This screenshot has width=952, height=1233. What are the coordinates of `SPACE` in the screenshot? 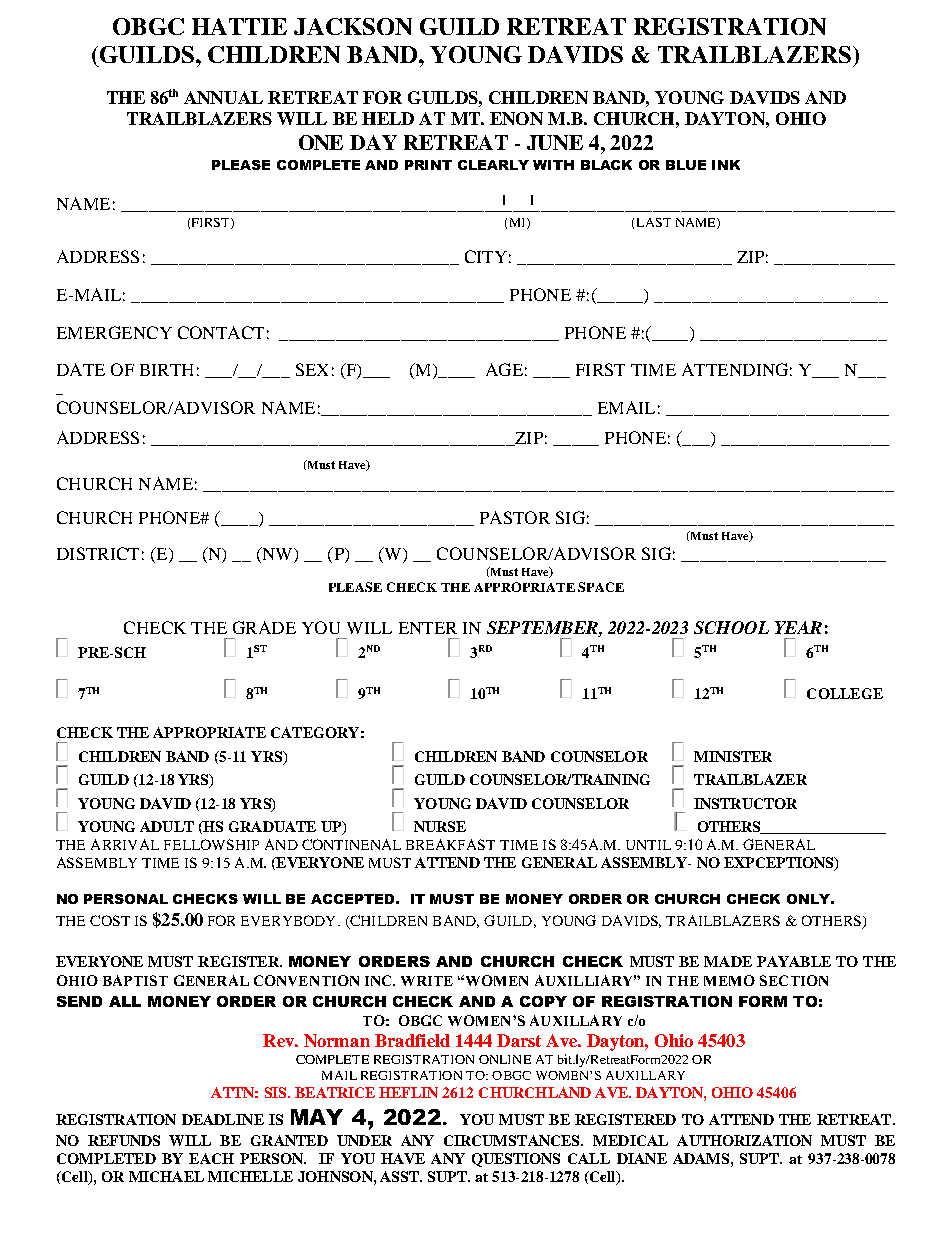 It's located at (601, 587).
